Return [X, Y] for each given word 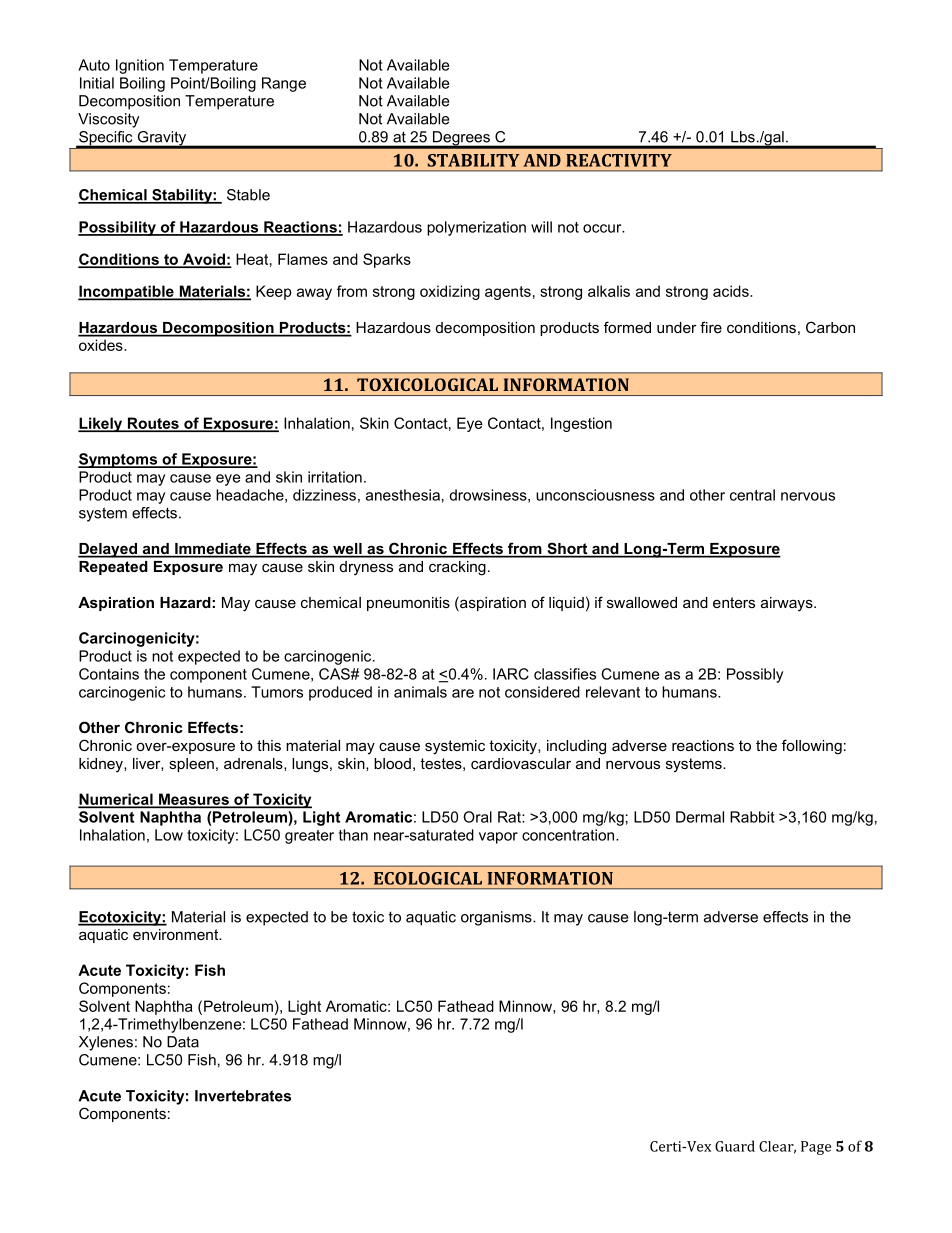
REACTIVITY [619, 160]
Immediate [213, 550]
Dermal [700, 817]
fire [711, 327]
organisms [497, 918]
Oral [477, 817]
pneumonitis [408, 604]
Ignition [140, 66]
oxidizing [450, 292]
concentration [569, 835]
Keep [274, 292]
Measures [194, 800]
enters [734, 602]
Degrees [461, 139]
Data [183, 1042]
